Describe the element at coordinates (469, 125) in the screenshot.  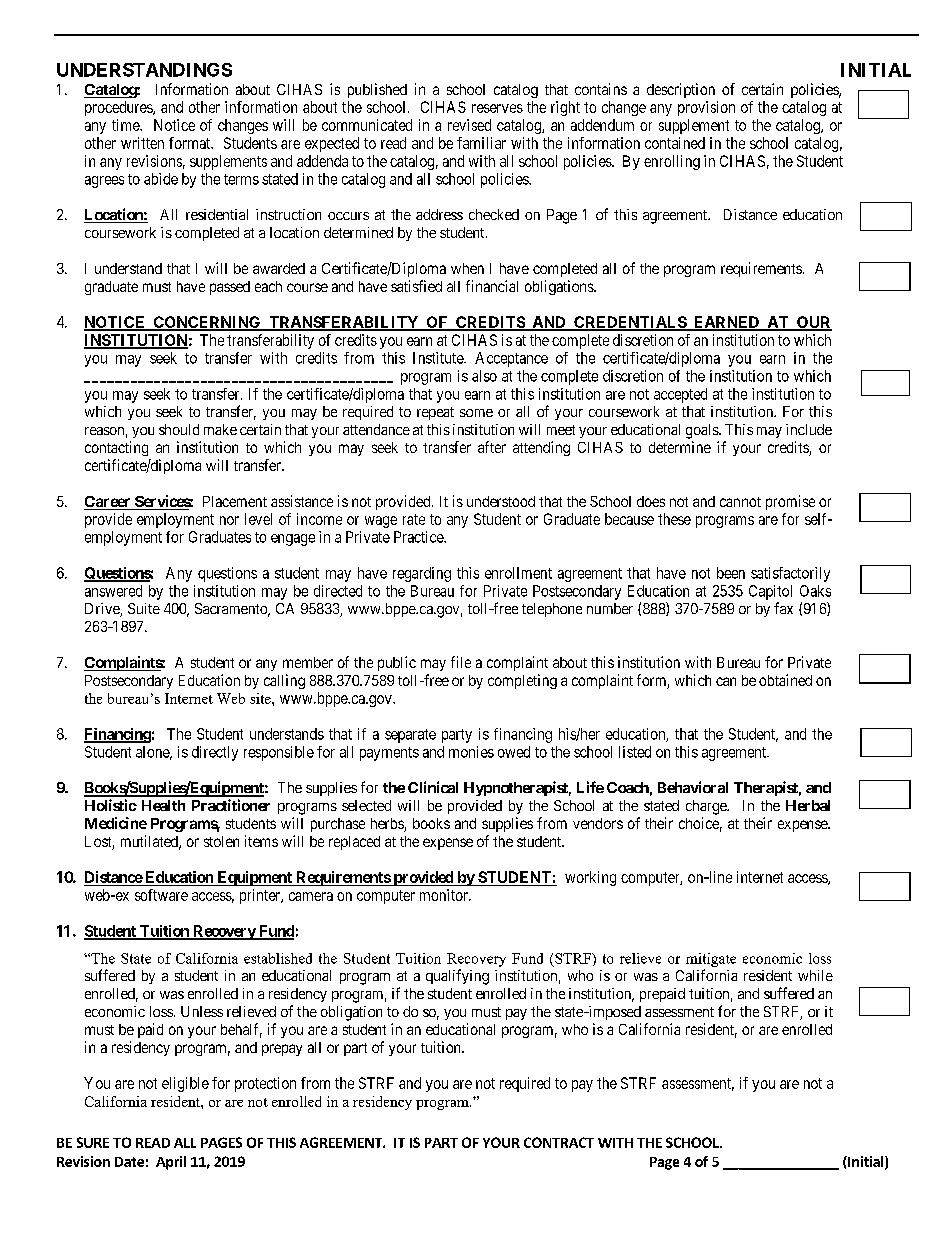
I see `revised` at that location.
